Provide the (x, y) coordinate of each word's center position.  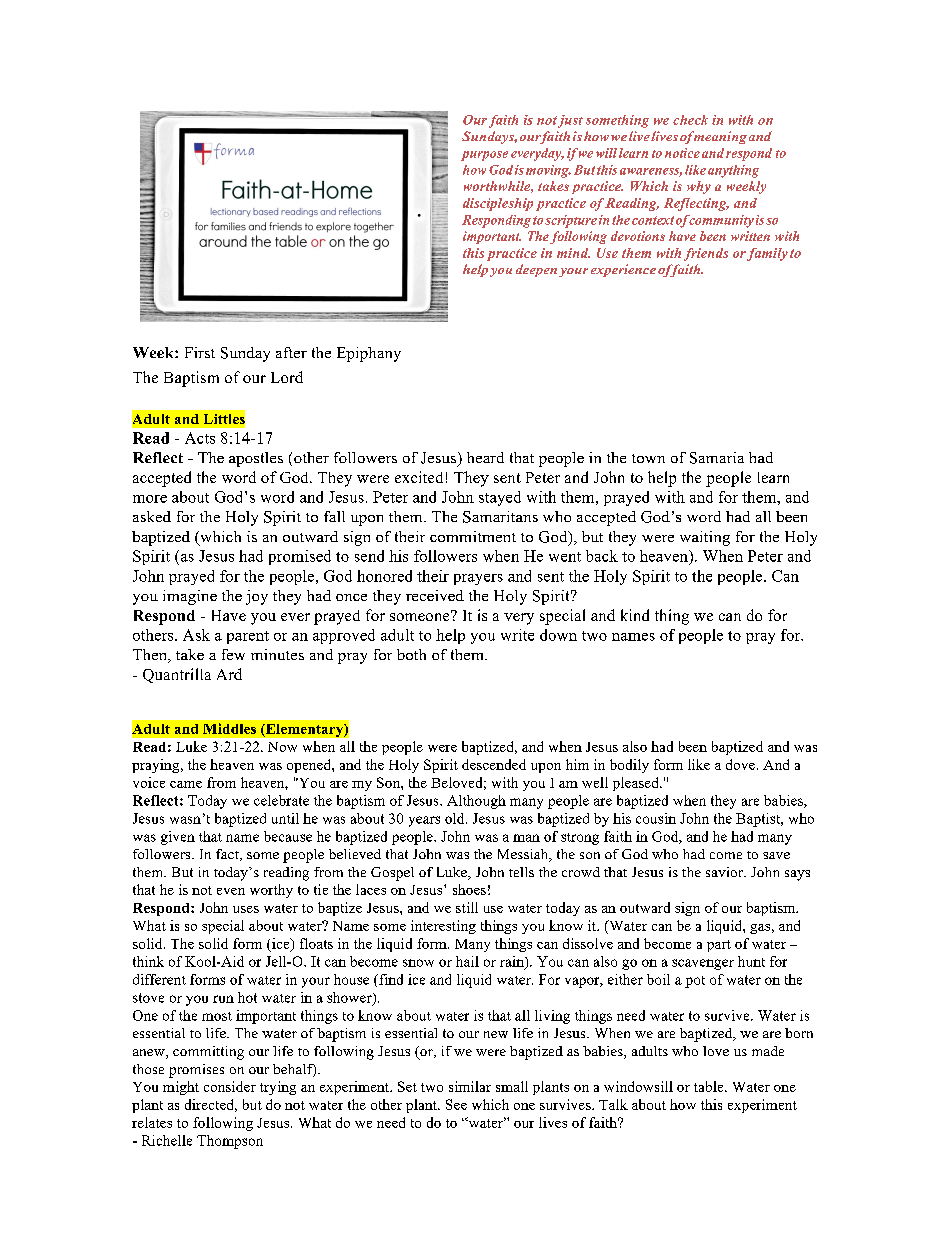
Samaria (717, 458)
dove (740, 764)
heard (485, 457)
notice (682, 153)
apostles (256, 459)
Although (476, 802)
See (456, 1104)
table (710, 1086)
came (186, 784)
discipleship (498, 204)
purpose (484, 156)
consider (230, 1086)
